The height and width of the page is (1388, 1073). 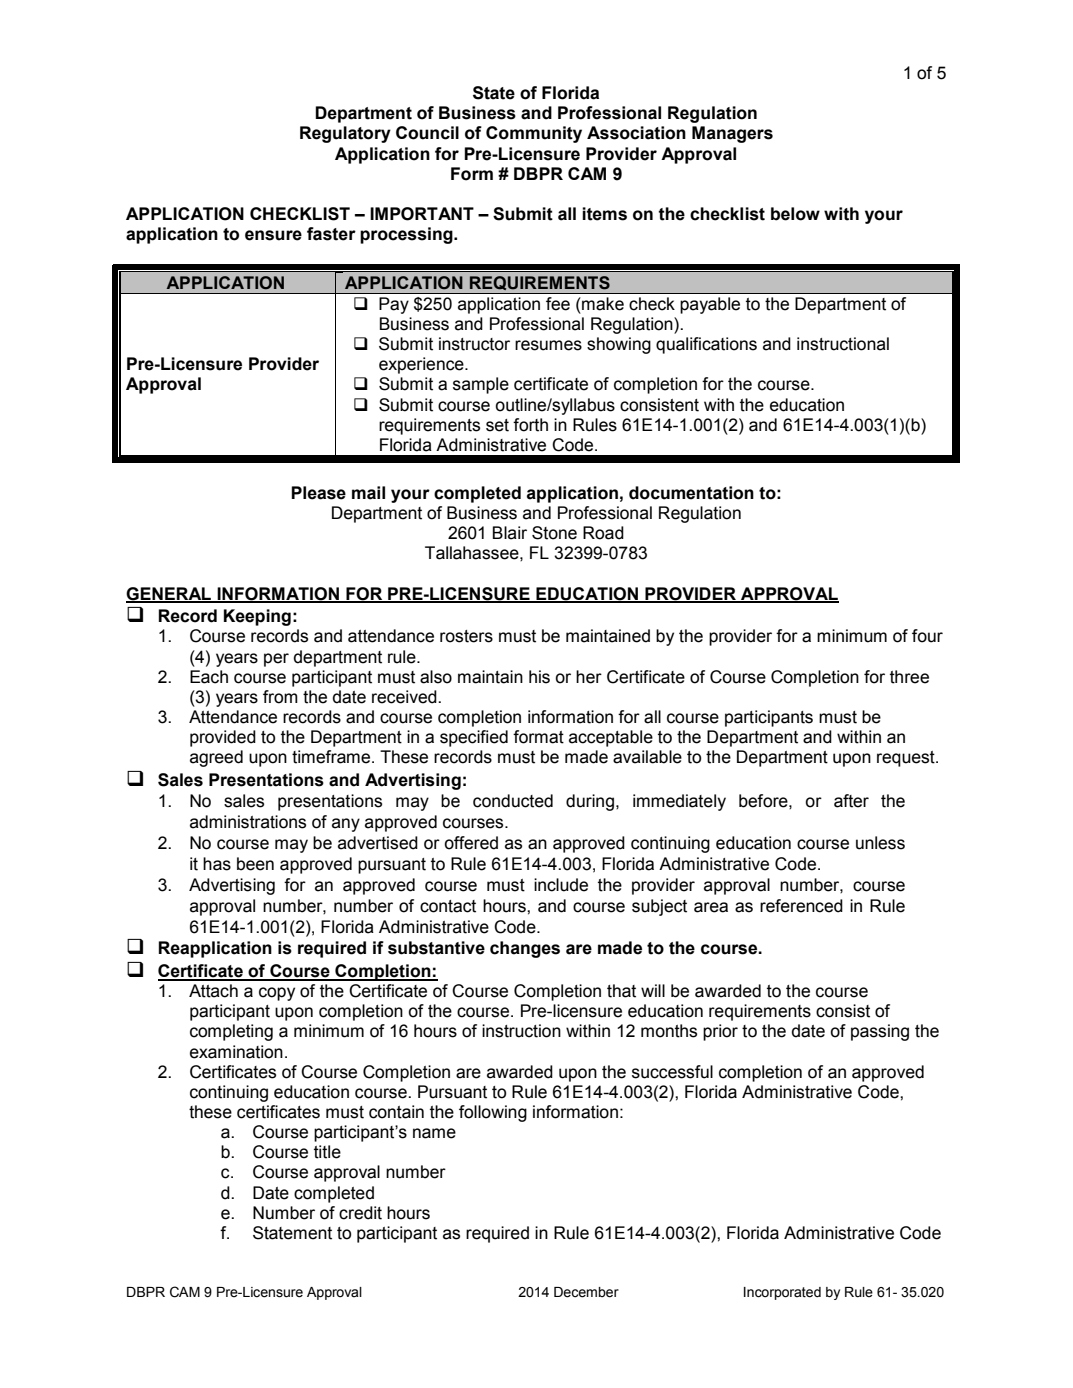 What do you see at coordinates (534, 134) in the page?
I see `Community` at bounding box center [534, 134].
